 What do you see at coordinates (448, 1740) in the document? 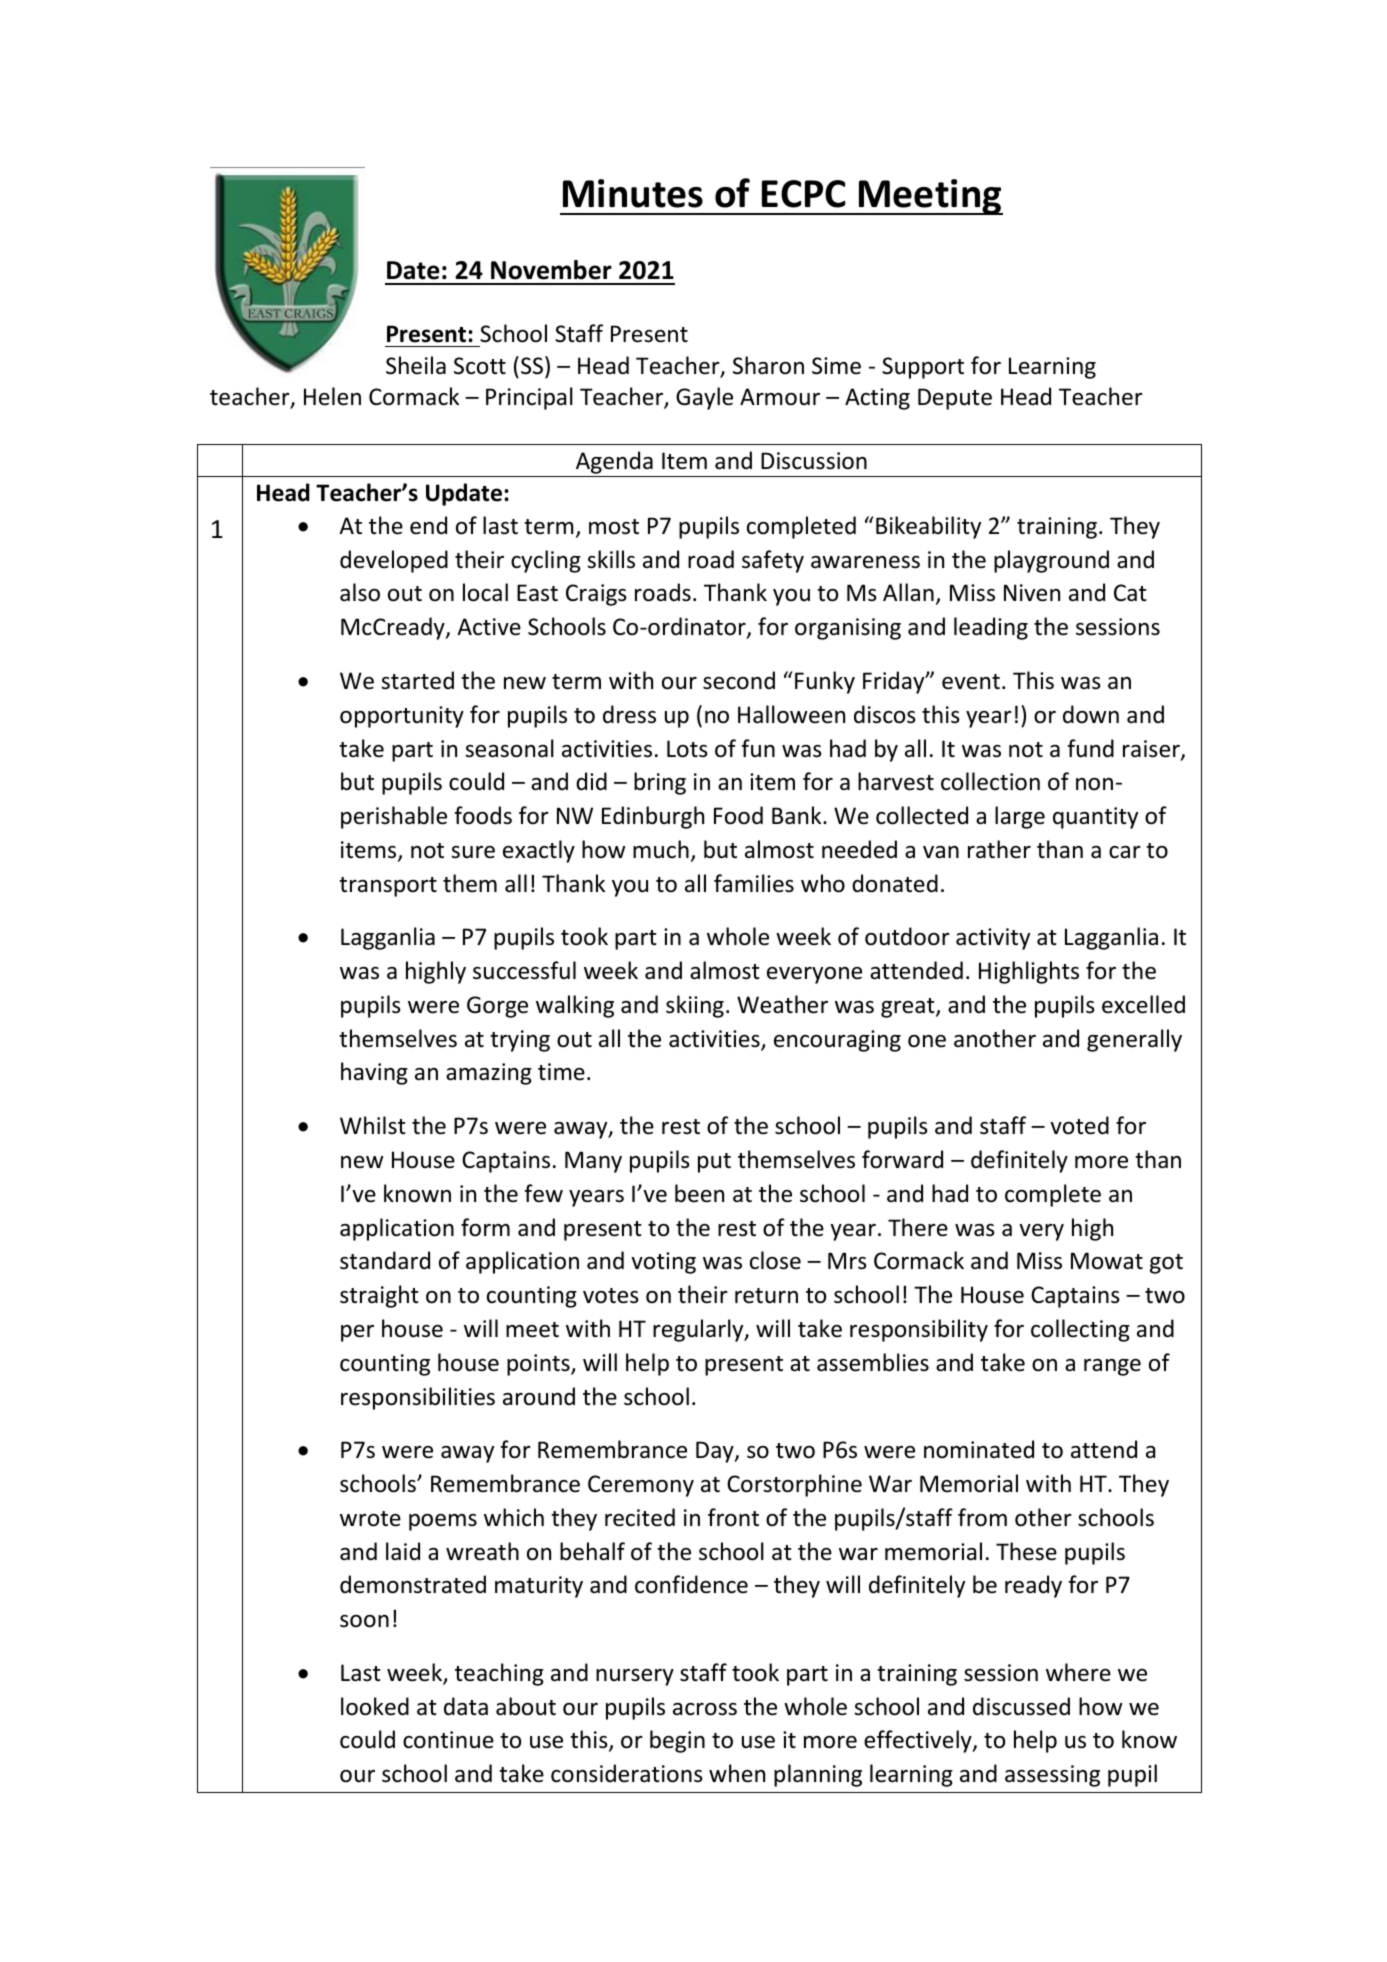
I see `continue` at bounding box center [448, 1740].
